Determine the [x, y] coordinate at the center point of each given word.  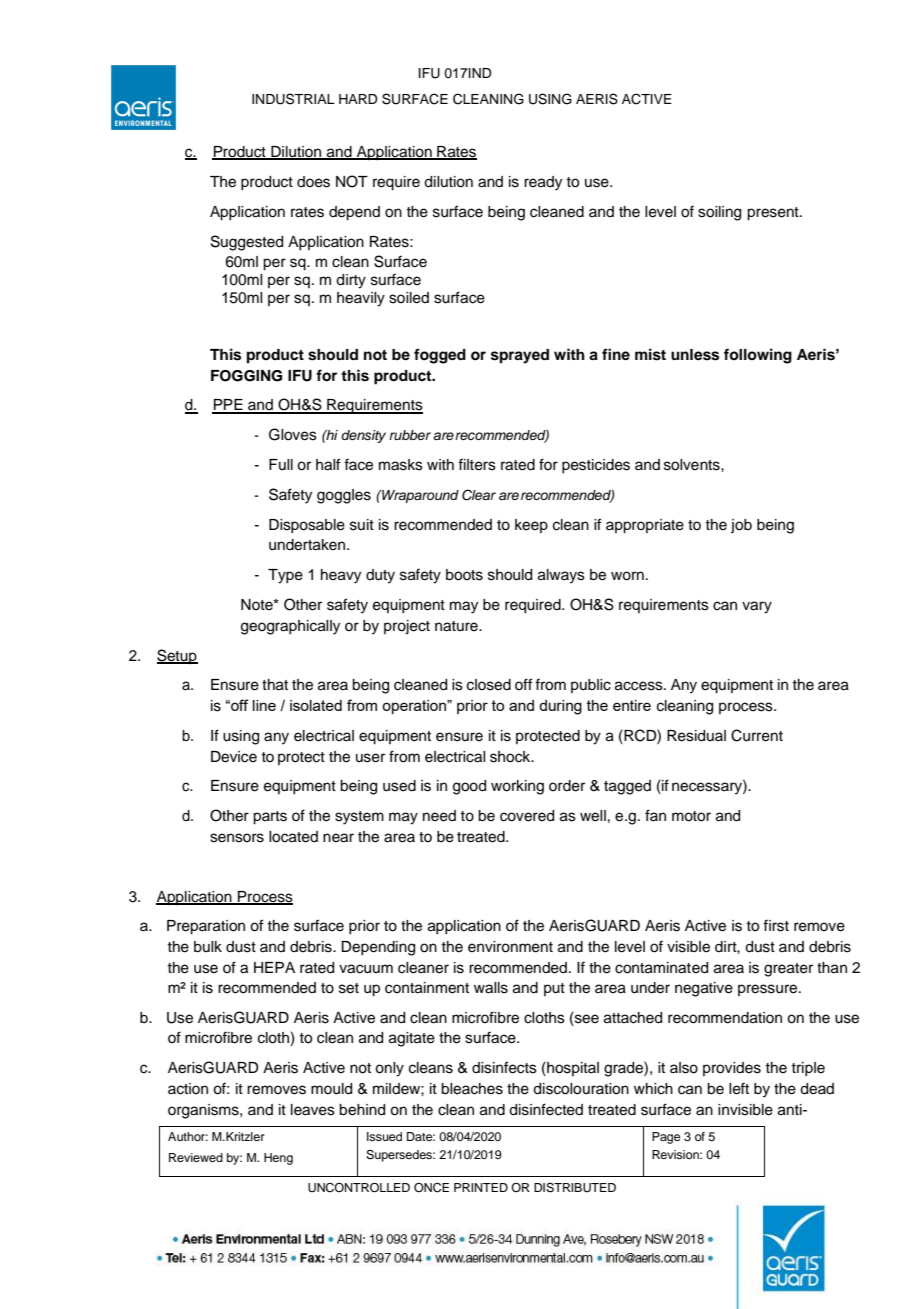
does [313, 182]
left [739, 1088]
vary [757, 607]
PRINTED [481, 1187]
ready [543, 183]
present [774, 214]
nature [457, 626]
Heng [278, 1159]
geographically [290, 627]
